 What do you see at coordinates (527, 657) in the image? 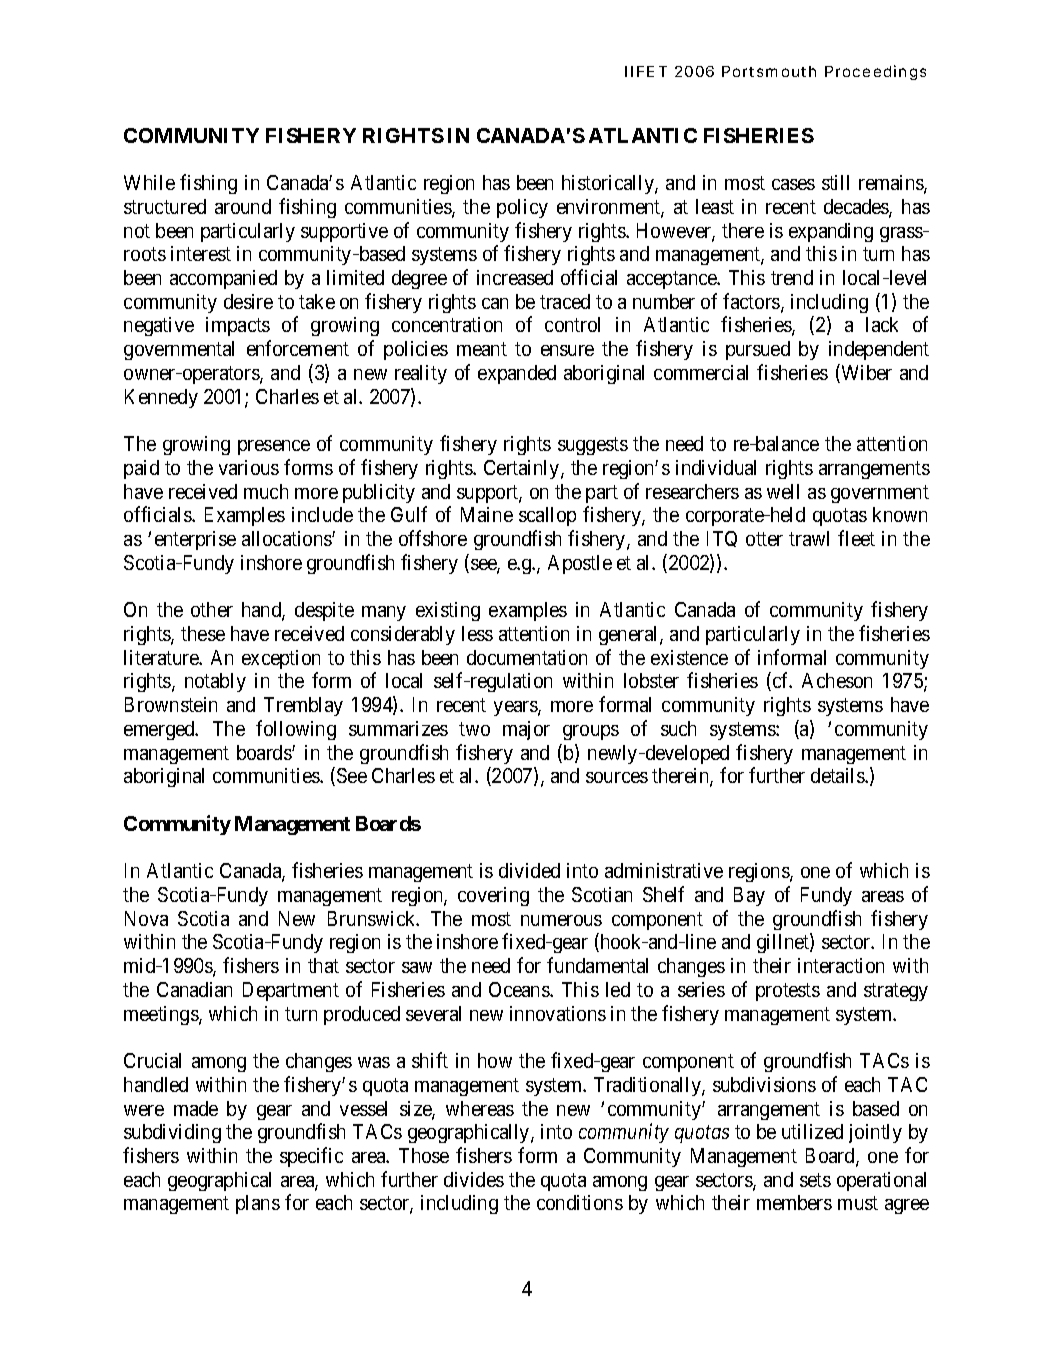
I see `documentation` at bounding box center [527, 657].
